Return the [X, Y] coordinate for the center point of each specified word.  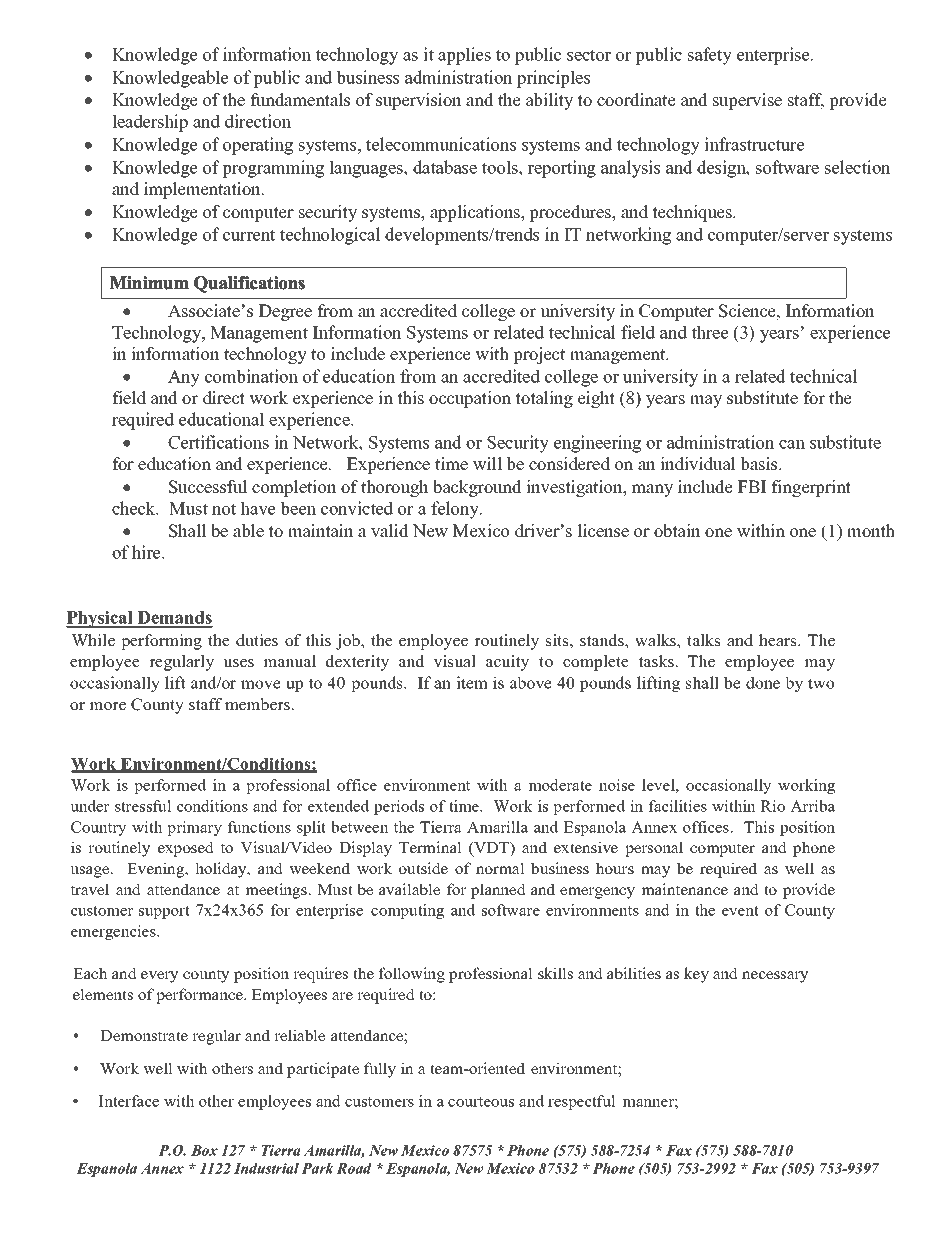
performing [161, 642]
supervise [747, 101]
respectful [582, 1102]
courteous [481, 1102]
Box [204, 1150]
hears [779, 640]
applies [464, 56]
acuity [507, 663]
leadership [150, 123]
